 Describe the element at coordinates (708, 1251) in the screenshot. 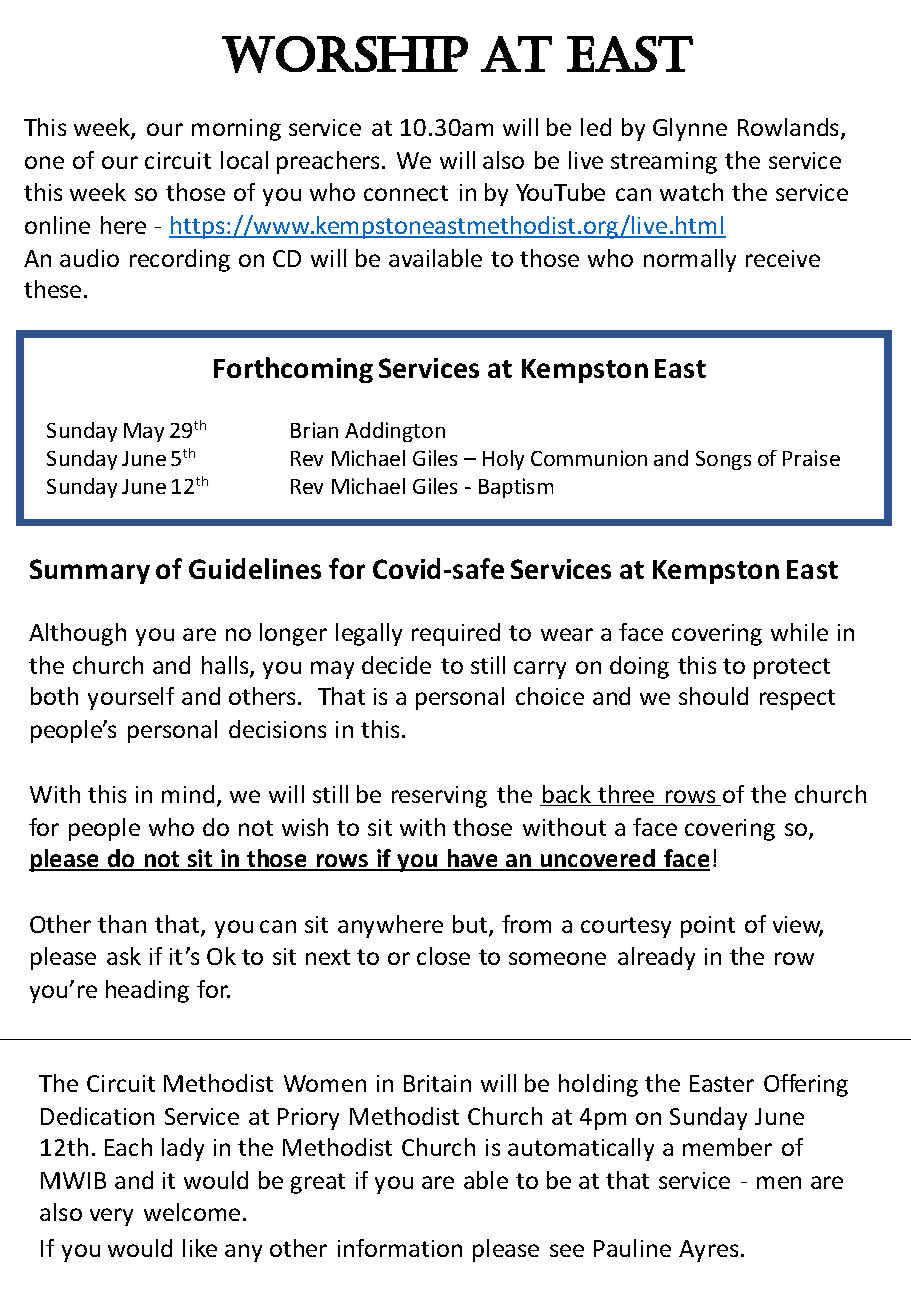

I see `Ayres` at that location.
